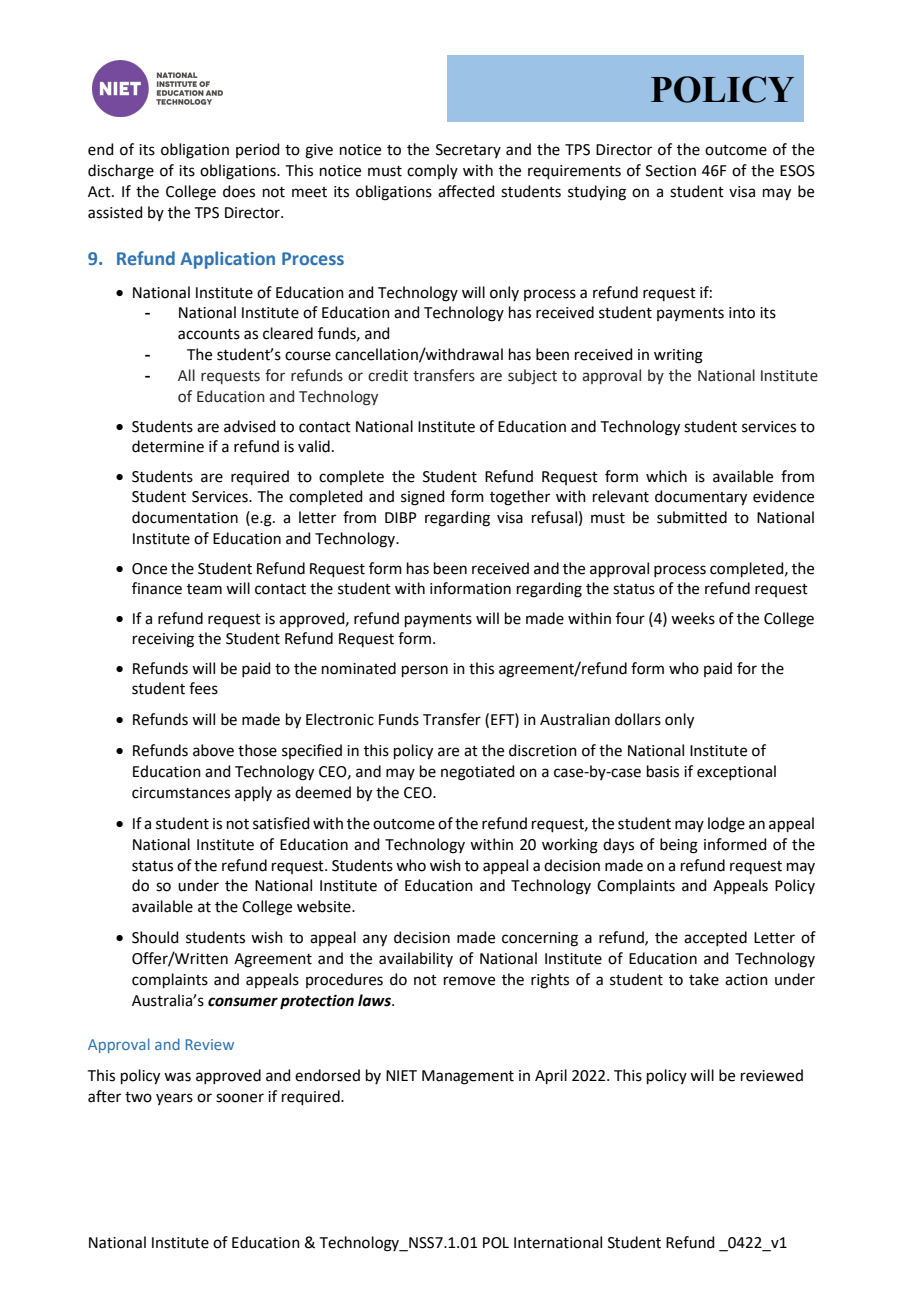 The height and width of the screenshot is (1308, 924). What do you see at coordinates (671, 171) in the screenshot?
I see `Section` at bounding box center [671, 171].
